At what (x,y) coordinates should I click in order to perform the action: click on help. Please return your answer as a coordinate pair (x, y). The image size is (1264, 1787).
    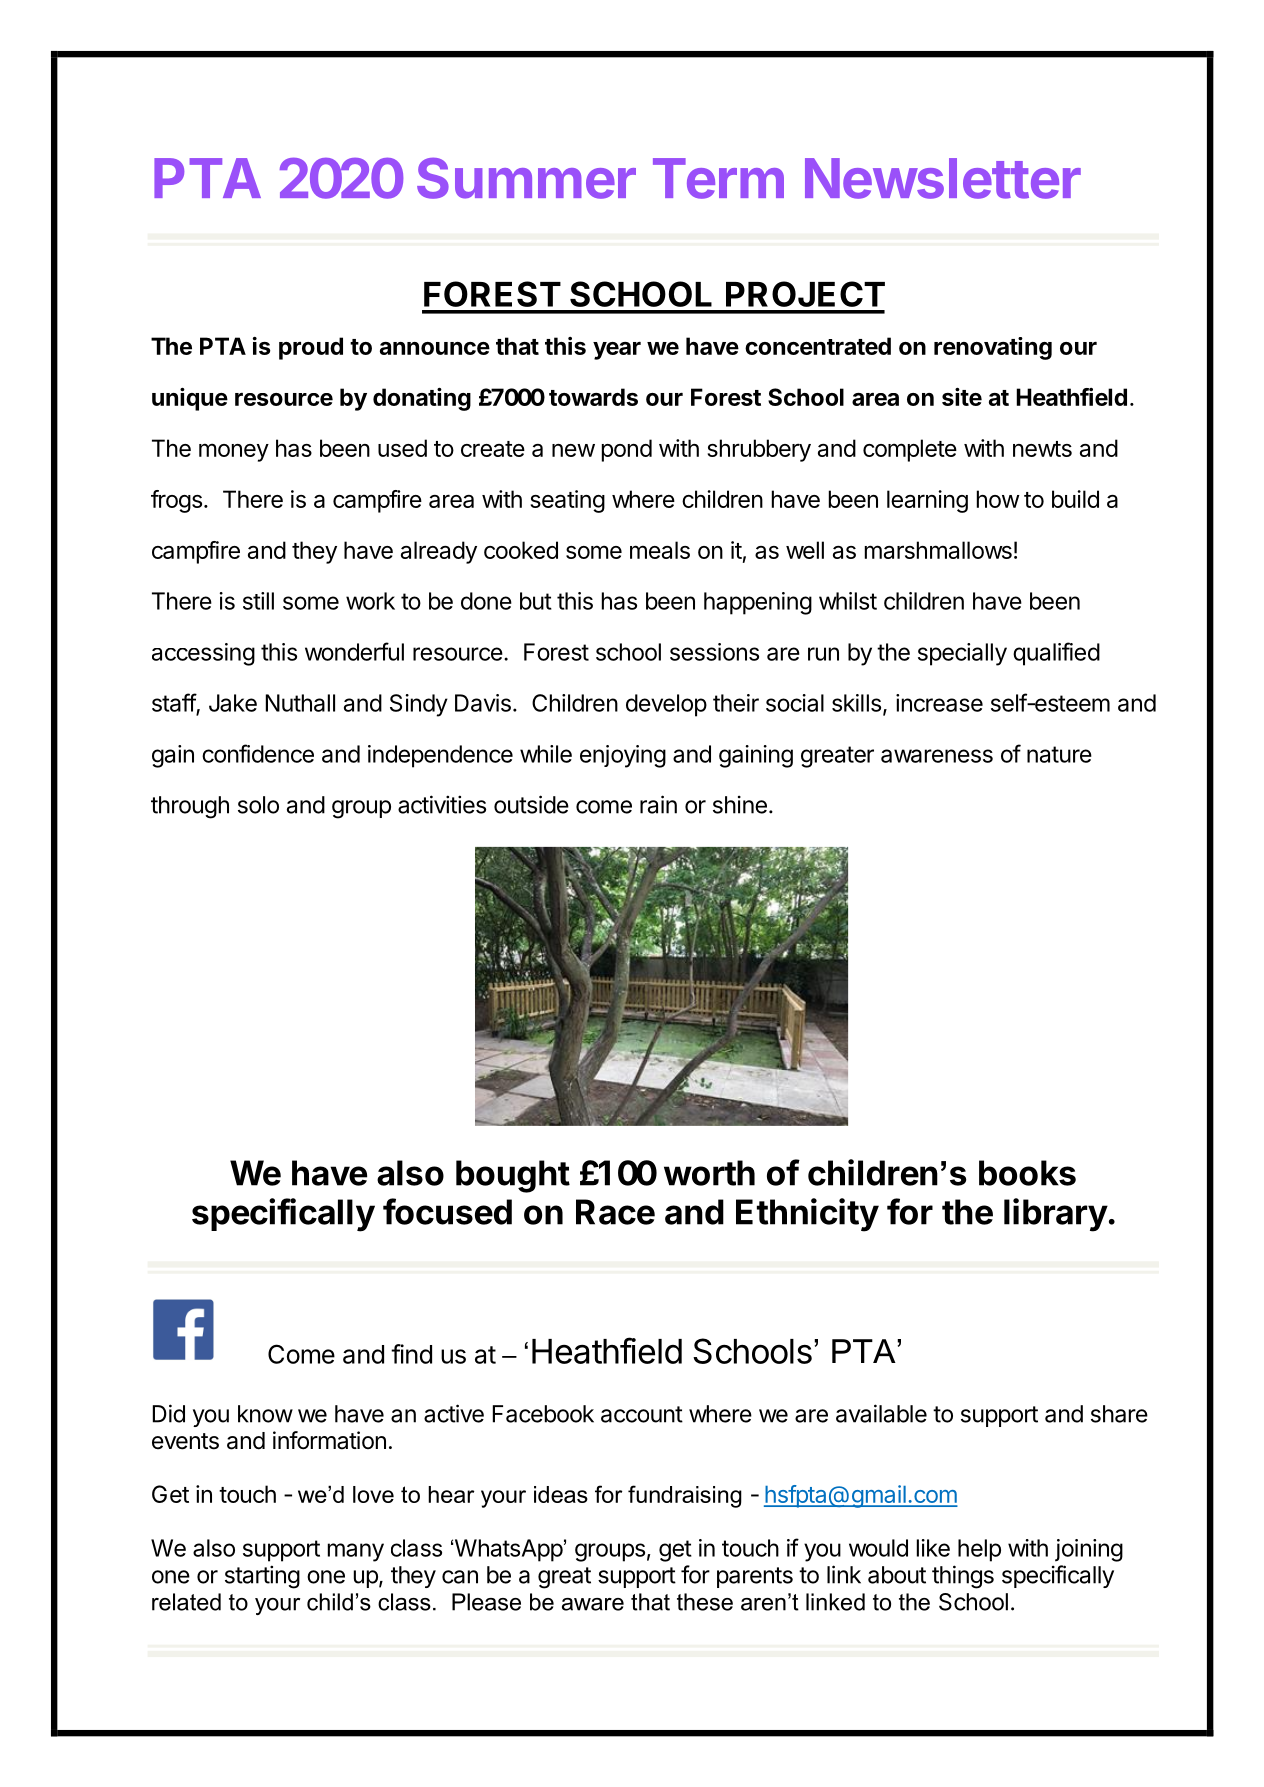
    Looking at the image, I should click on (979, 1550).
